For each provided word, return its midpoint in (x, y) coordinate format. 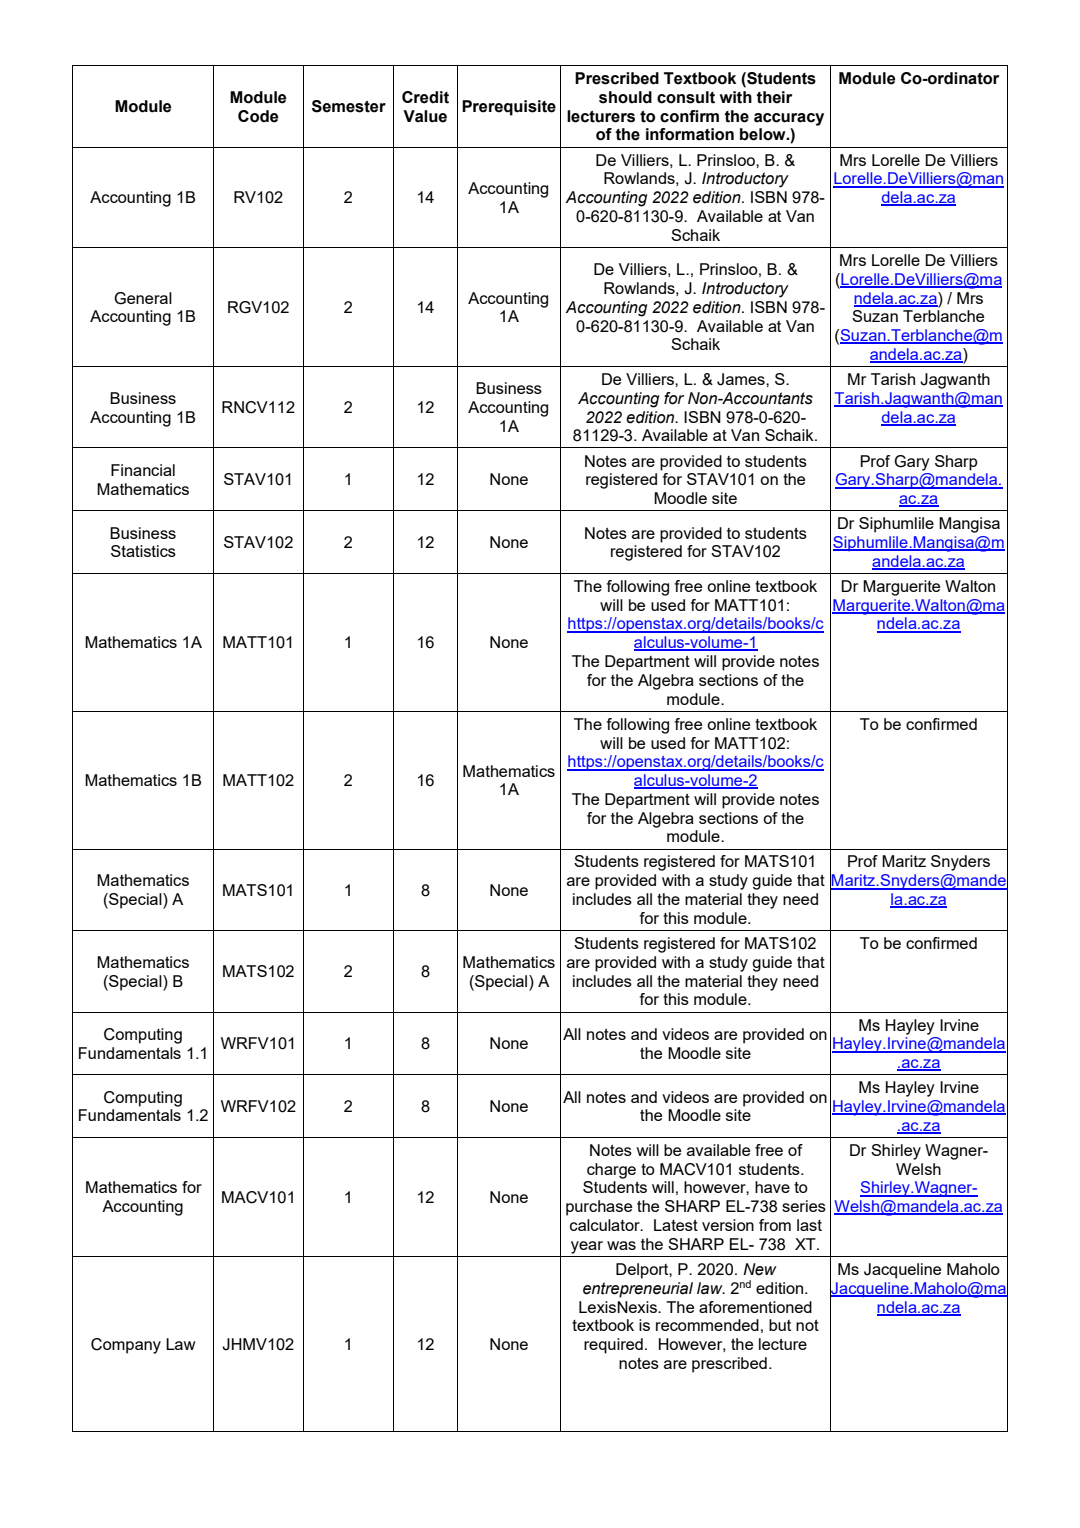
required (613, 1346)
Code (258, 116)
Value (425, 116)
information (690, 134)
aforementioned (755, 1307)
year (587, 1247)
